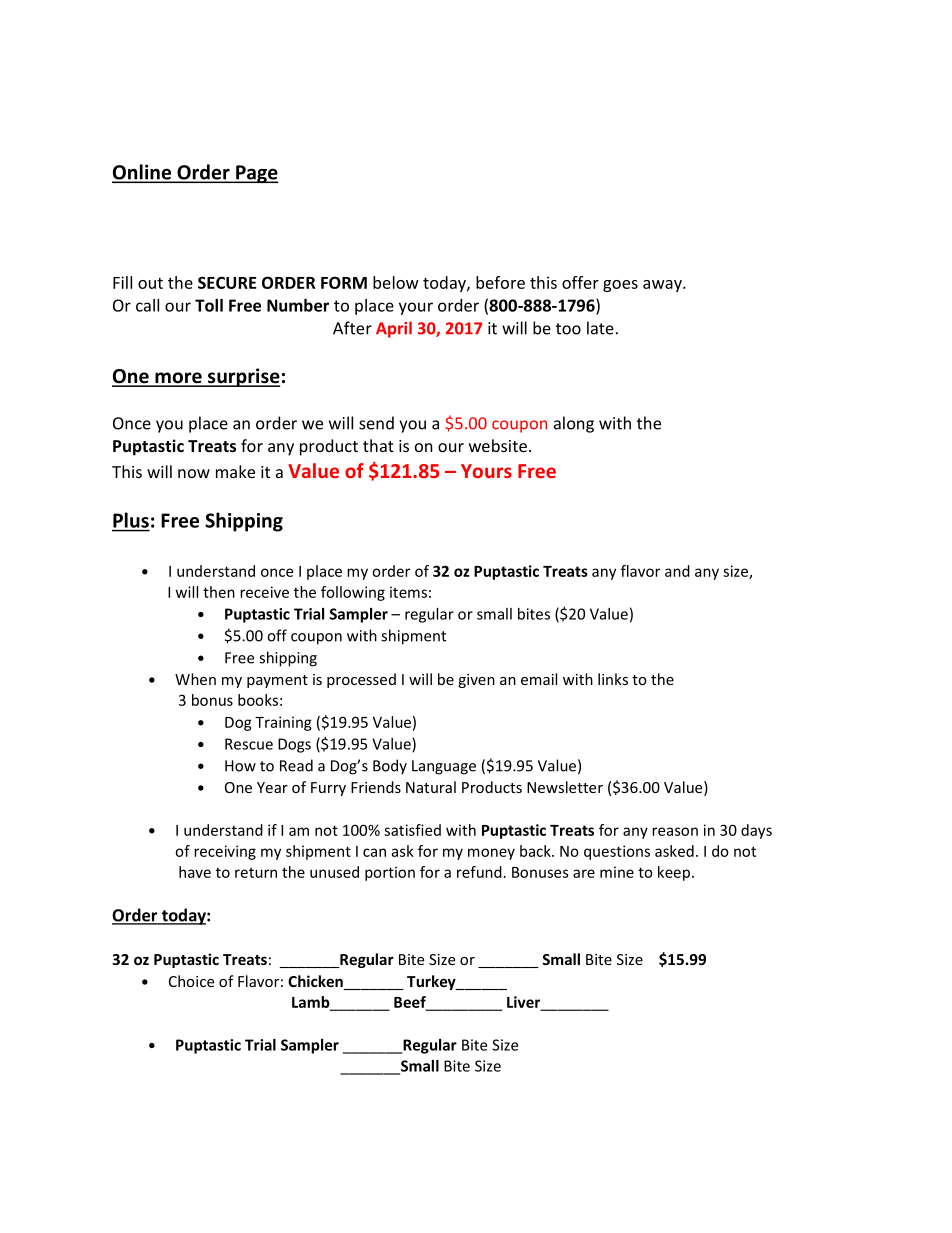  What do you see at coordinates (219, 592) in the screenshot?
I see `then` at bounding box center [219, 592].
